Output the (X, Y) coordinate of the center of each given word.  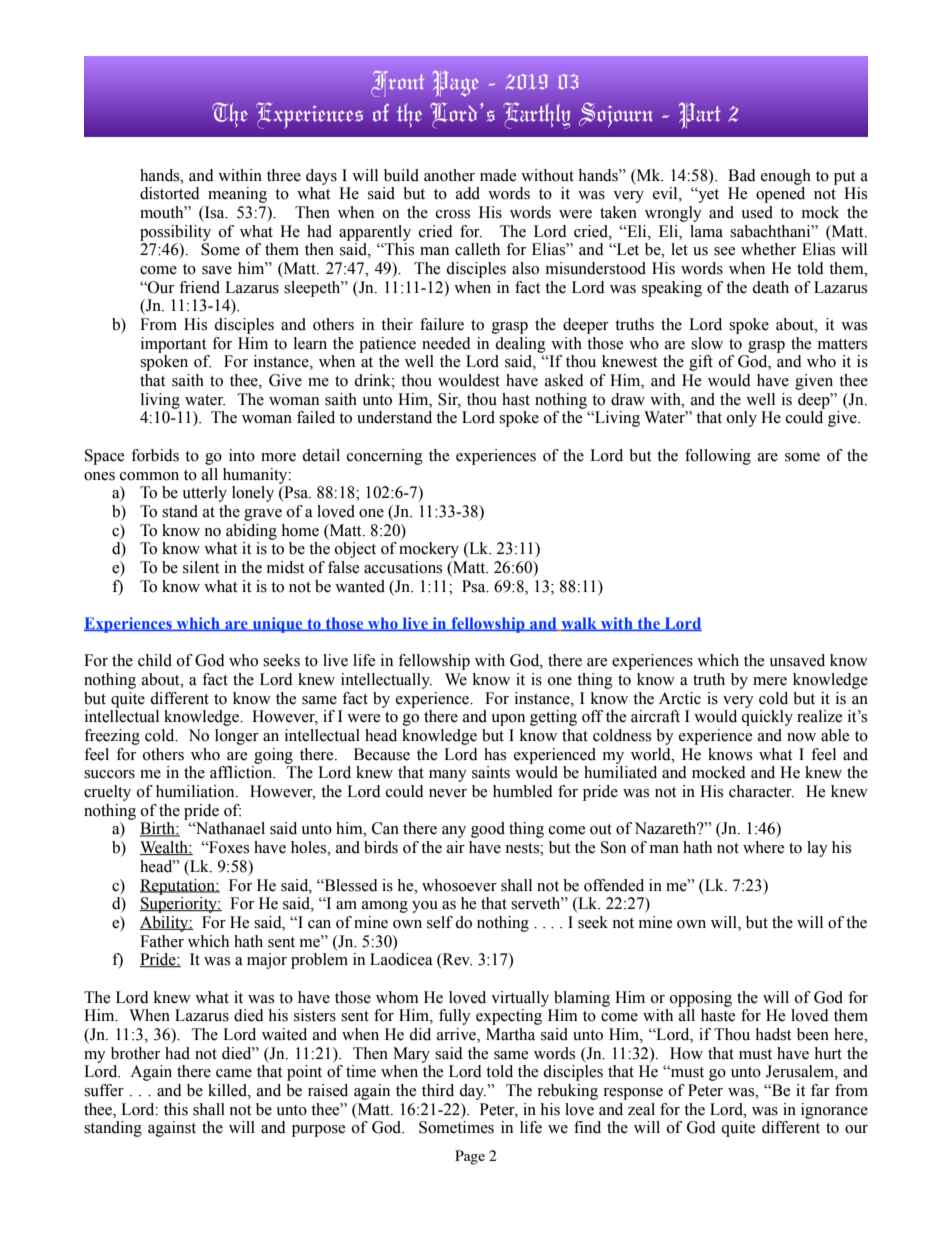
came (234, 1073)
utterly (204, 494)
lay (817, 849)
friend (199, 287)
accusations (403, 567)
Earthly (536, 115)
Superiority (179, 905)
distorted (170, 193)
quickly (767, 718)
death (770, 287)
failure (442, 324)
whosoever (459, 885)
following (718, 457)
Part (699, 115)
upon (508, 720)
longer (237, 737)
